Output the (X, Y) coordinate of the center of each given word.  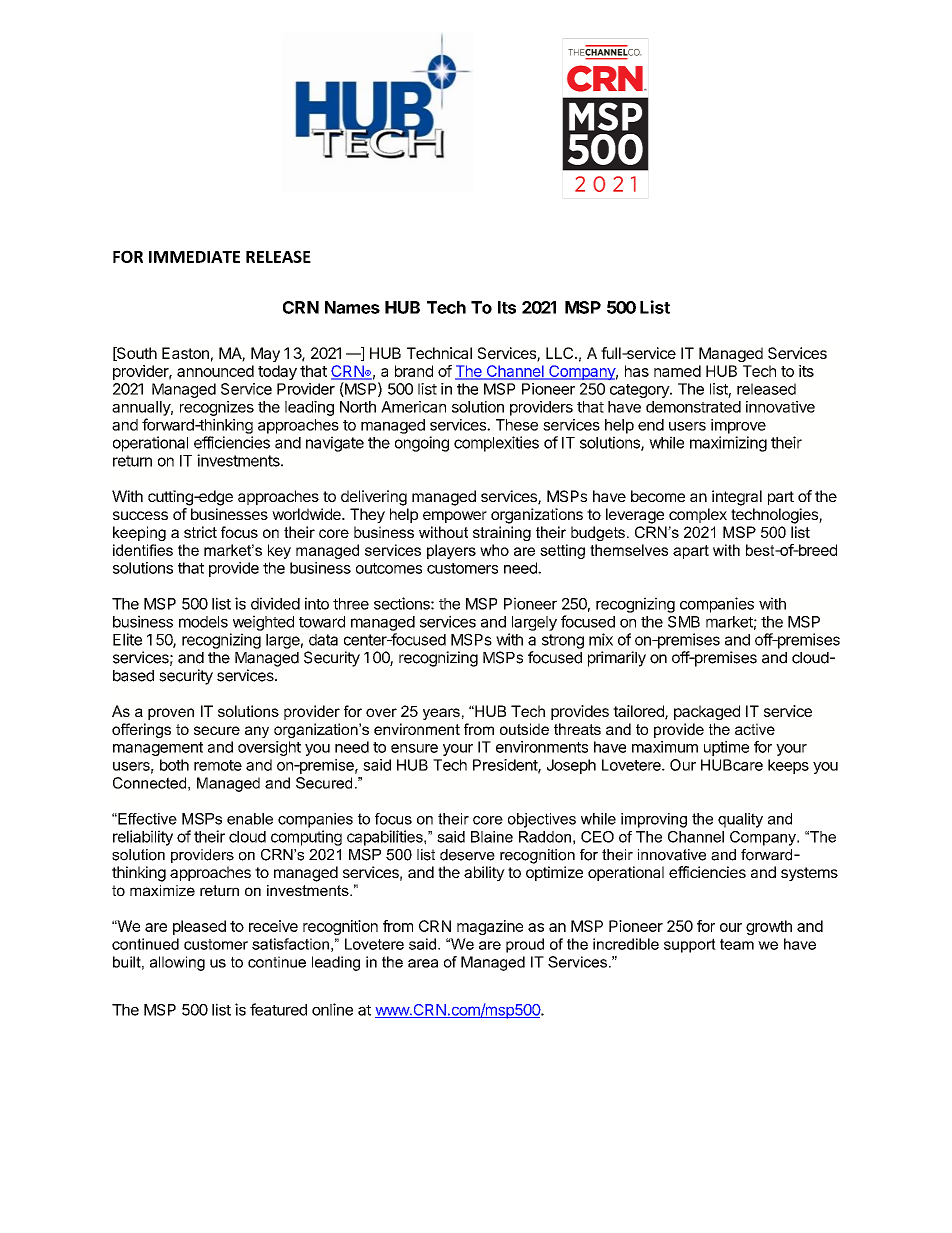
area (423, 963)
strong (563, 641)
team (737, 944)
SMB (684, 622)
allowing (177, 963)
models (203, 622)
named (677, 371)
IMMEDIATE (194, 257)
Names (352, 307)
